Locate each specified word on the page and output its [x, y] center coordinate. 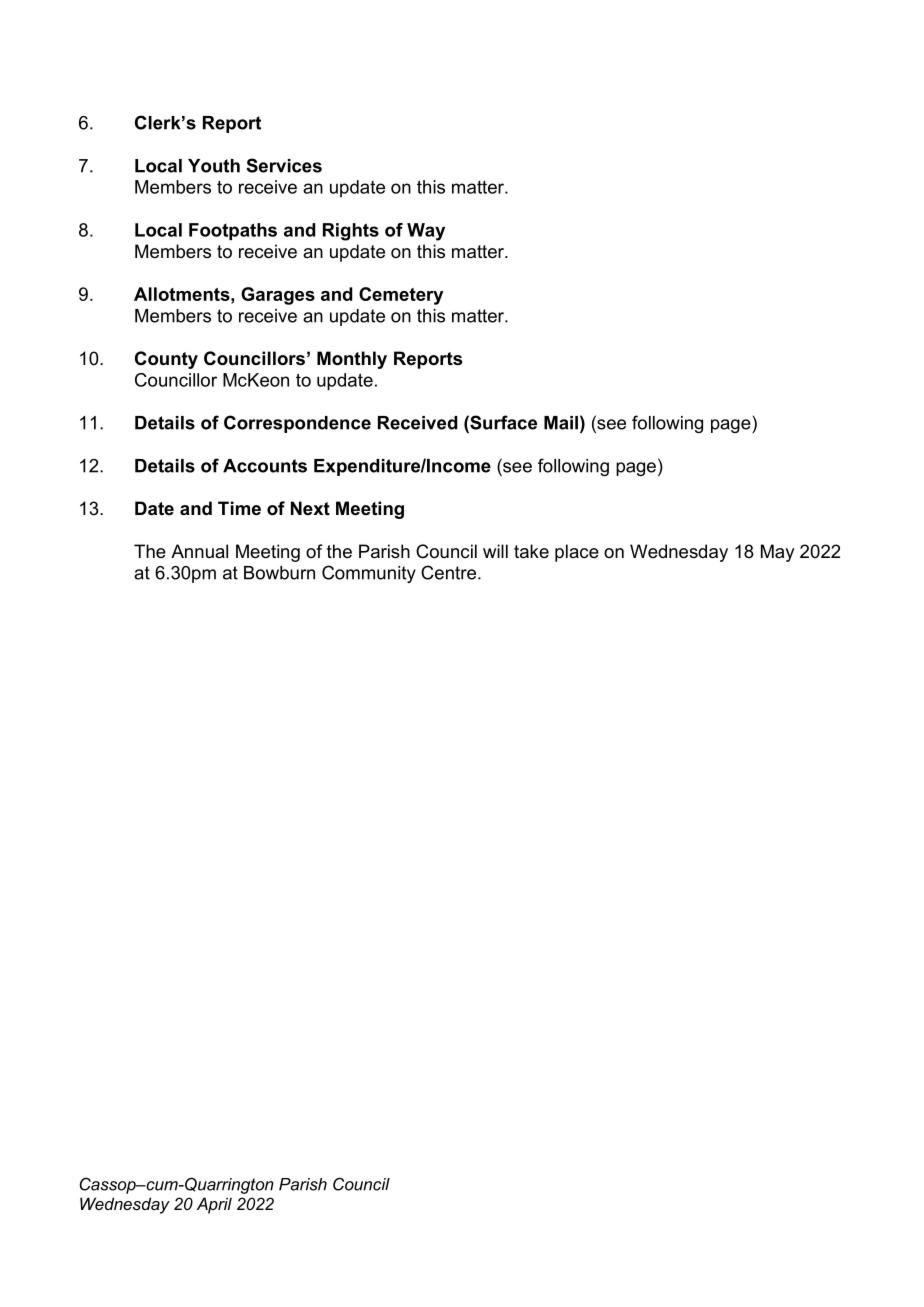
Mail [561, 423]
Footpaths [233, 231]
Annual [199, 551]
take [531, 551]
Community [369, 574]
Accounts [265, 466]
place [577, 553]
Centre [450, 572]
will [495, 551]
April [214, 1205]
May [777, 553]
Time [239, 508]
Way [426, 232]
